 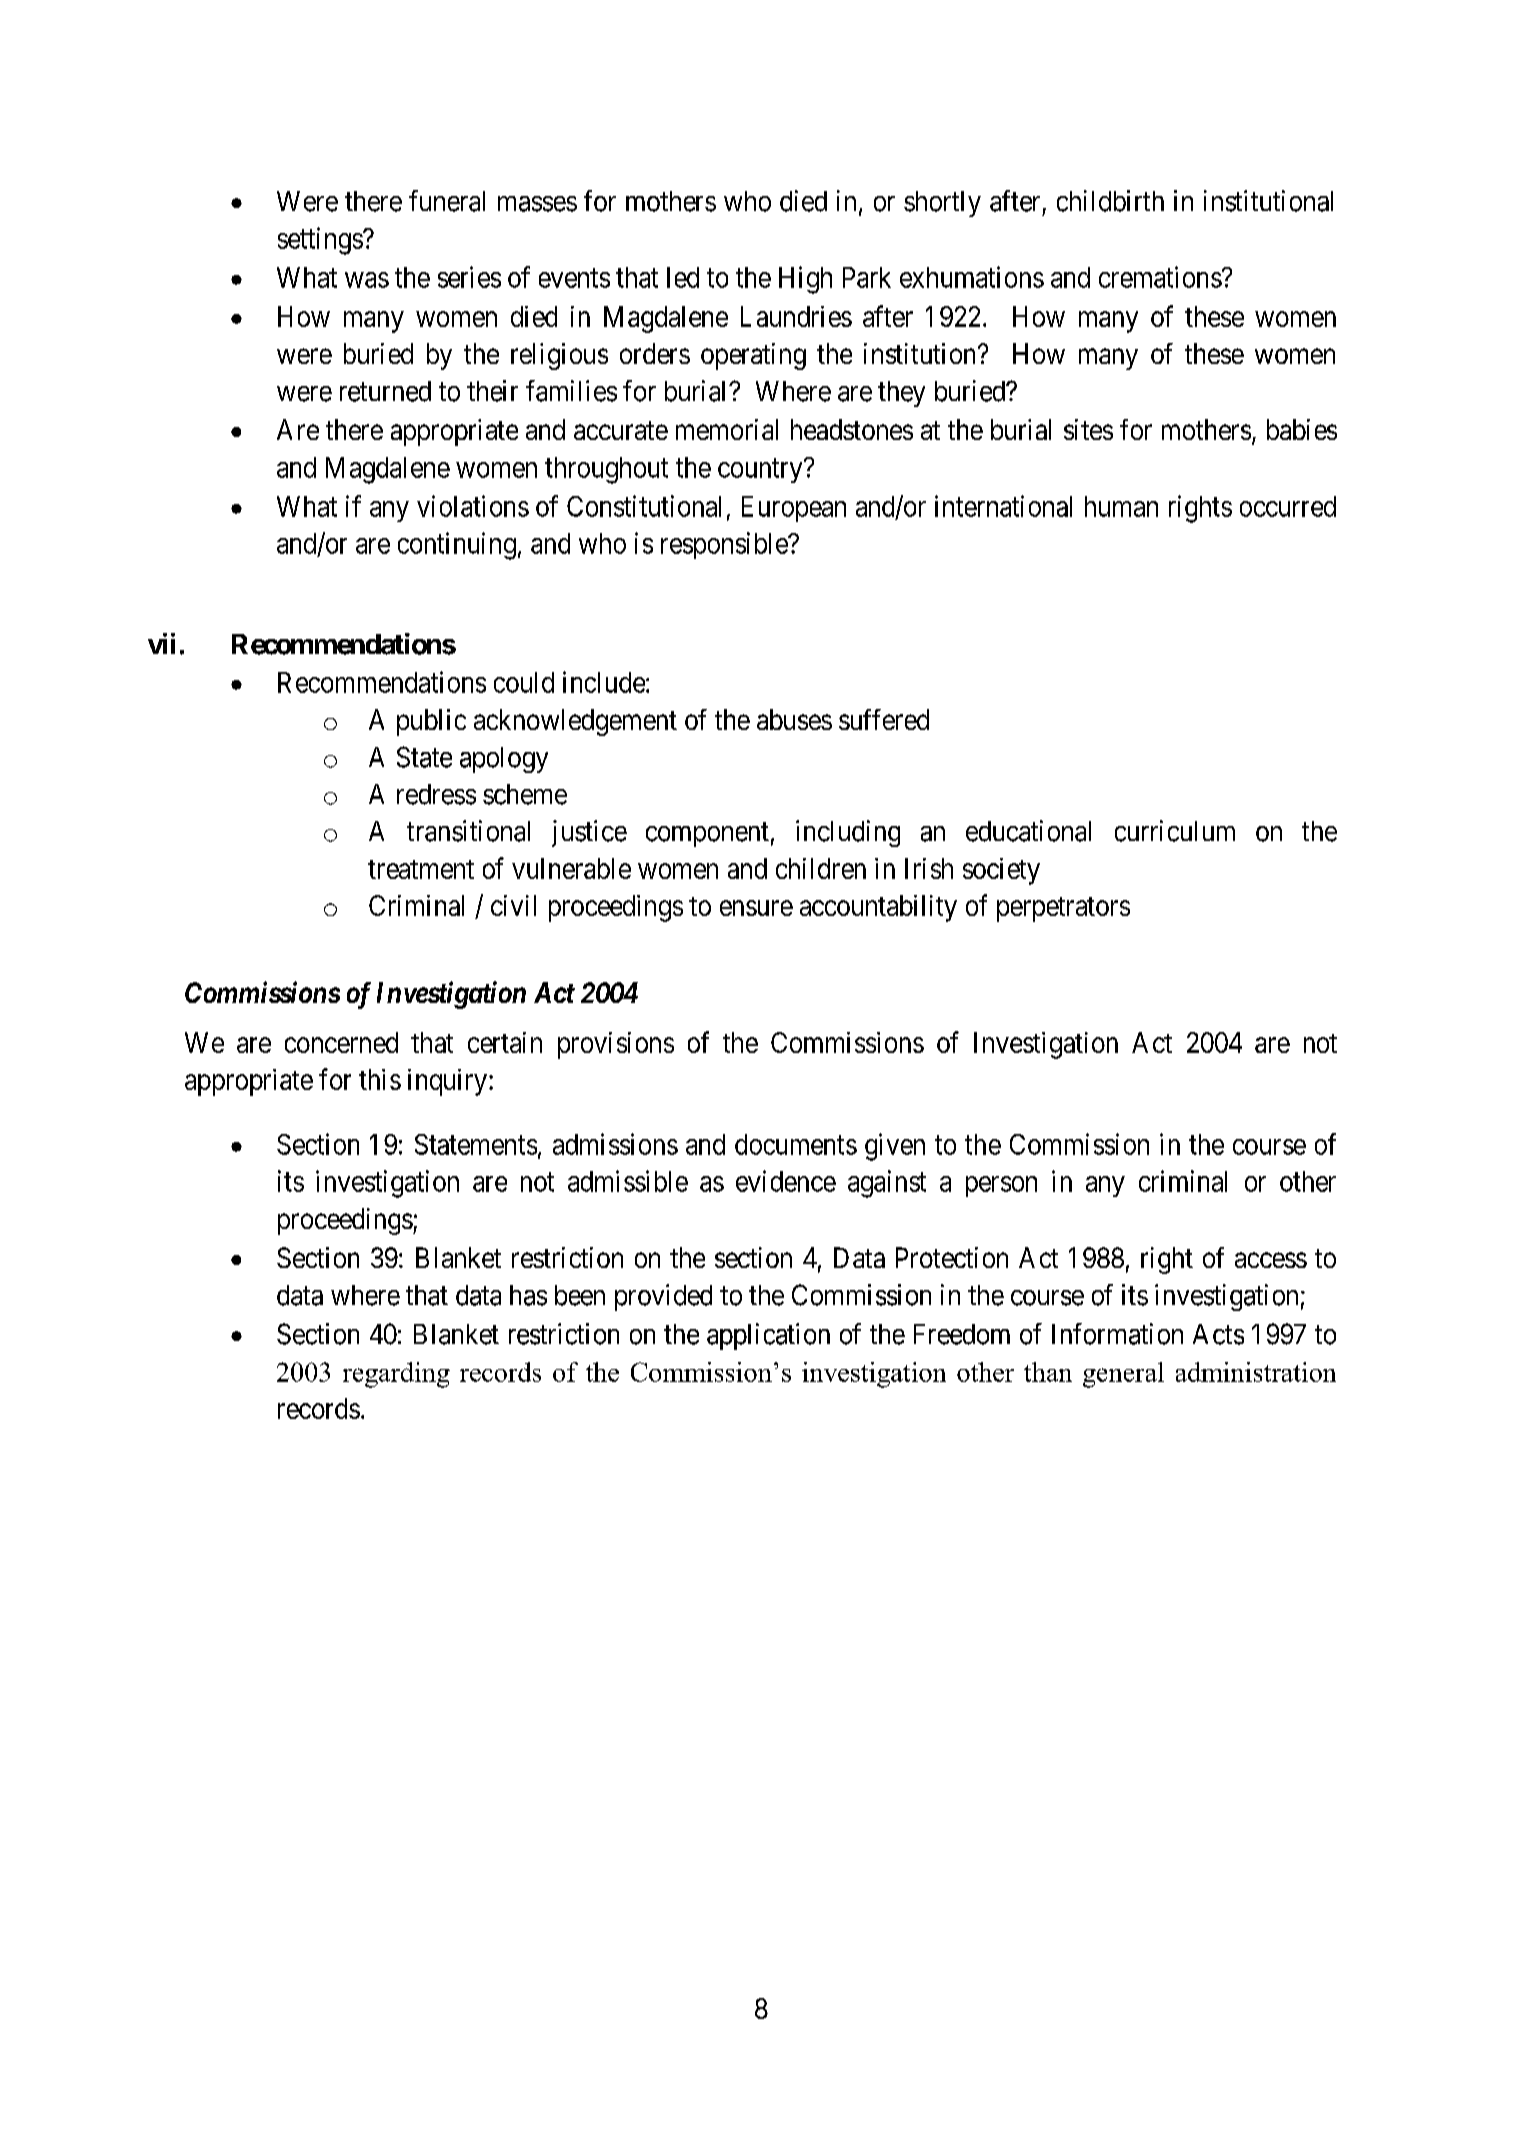 I want to click on curriculum, so click(x=1175, y=831).
